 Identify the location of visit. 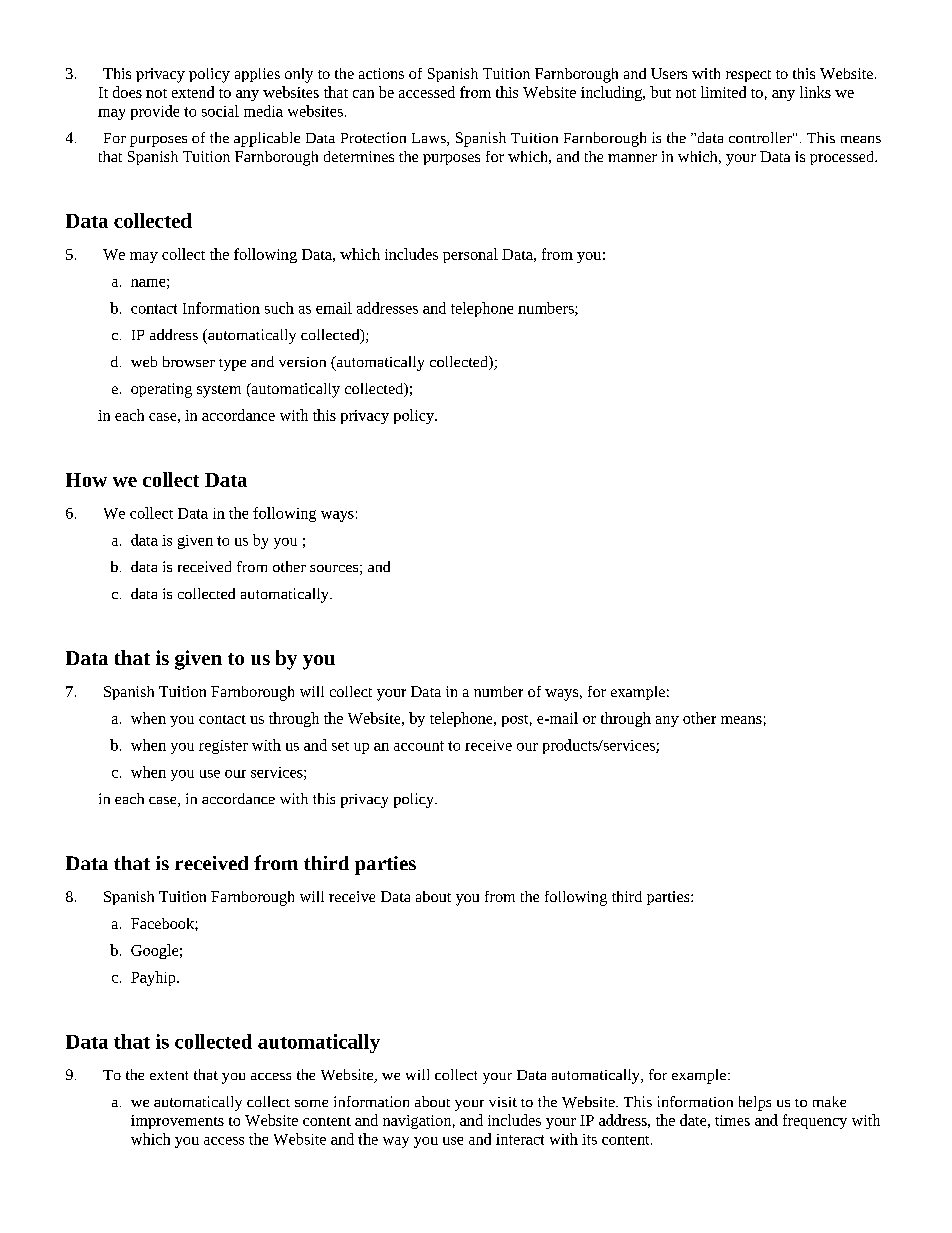
(503, 1102).
